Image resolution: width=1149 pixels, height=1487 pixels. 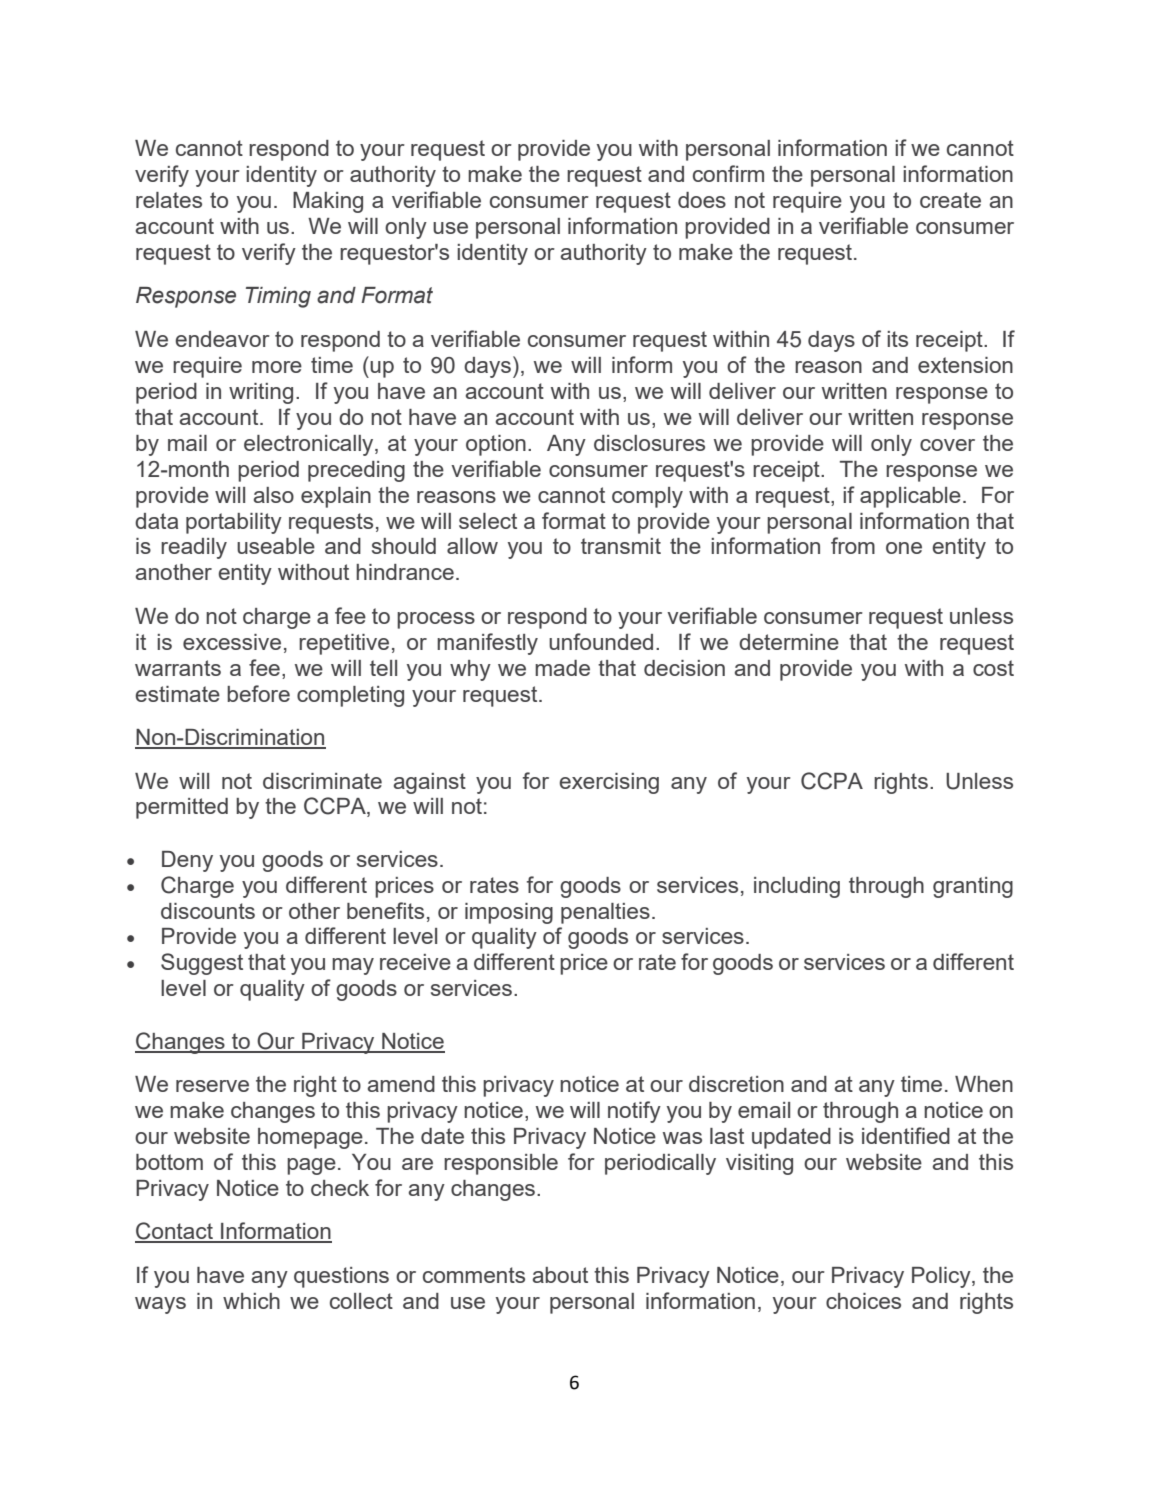 I want to click on transmit, so click(x=621, y=546).
